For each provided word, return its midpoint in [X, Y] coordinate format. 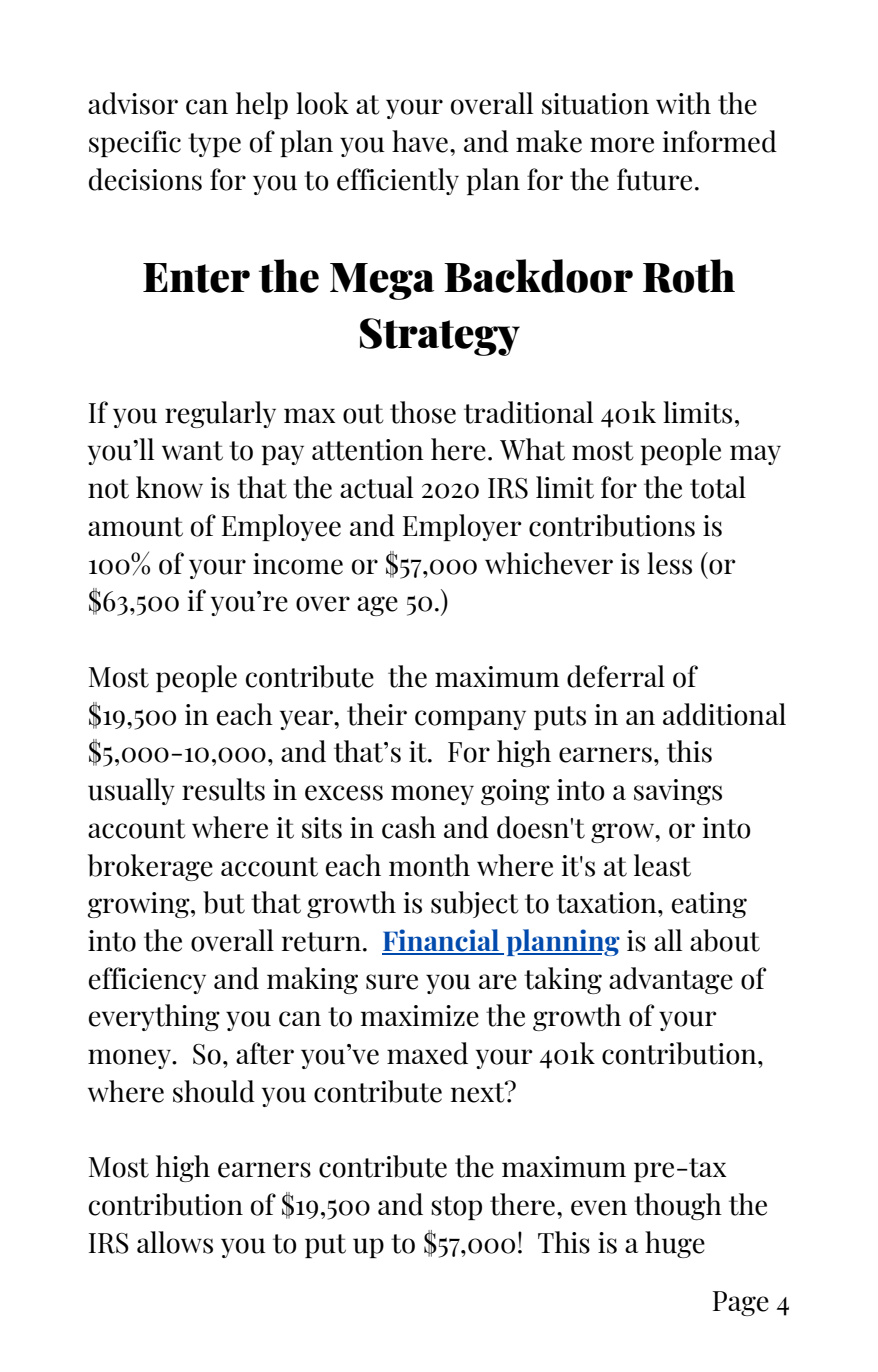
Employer [462, 527]
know [169, 487]
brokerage [150, 867]
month [429, 865]
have [420, 141]
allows [175, 1242]
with [683, 103]
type [214, 145]
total [718, 487]
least [662, 865]
